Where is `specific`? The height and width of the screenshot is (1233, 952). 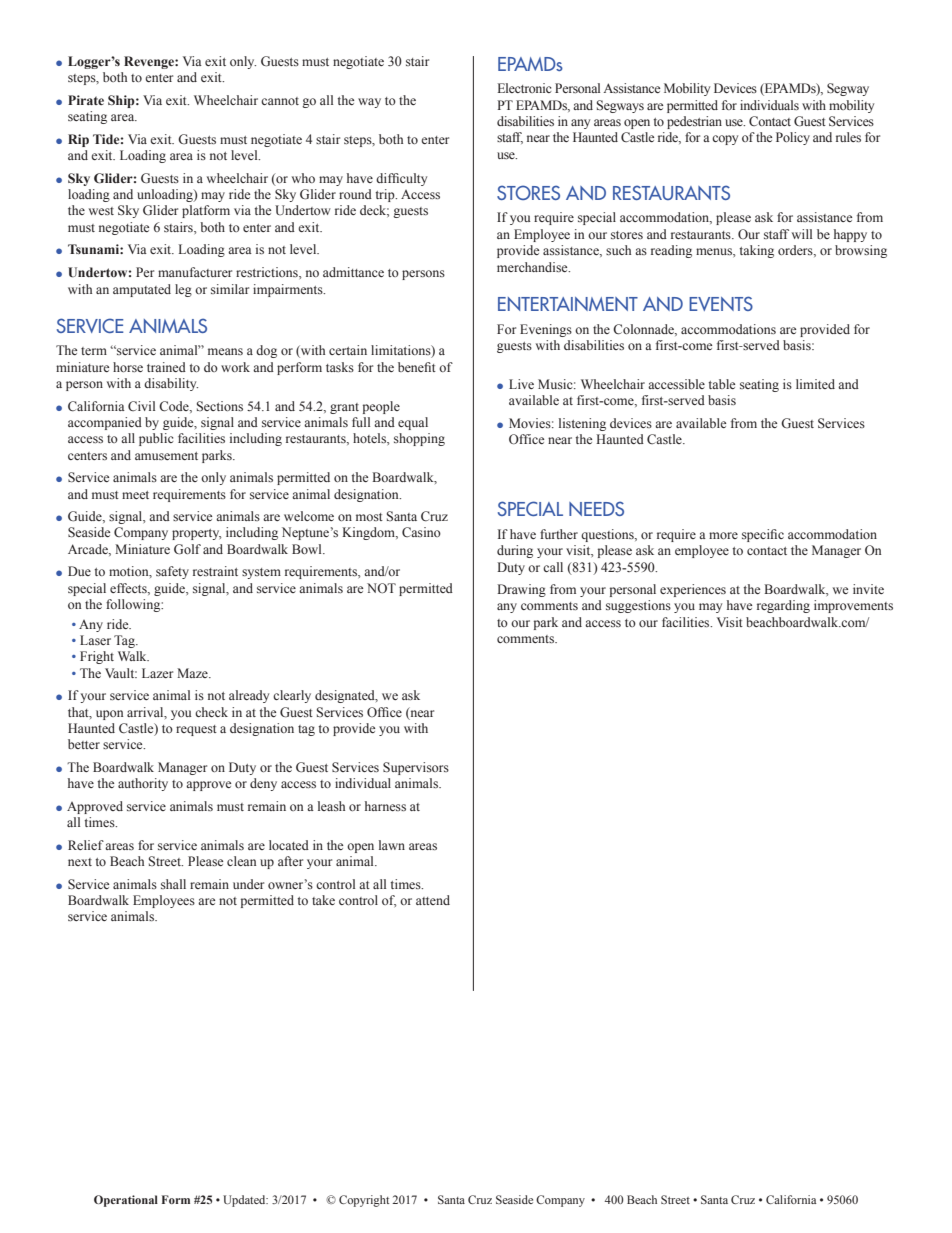 specific is located at coordinates (763, 535).
